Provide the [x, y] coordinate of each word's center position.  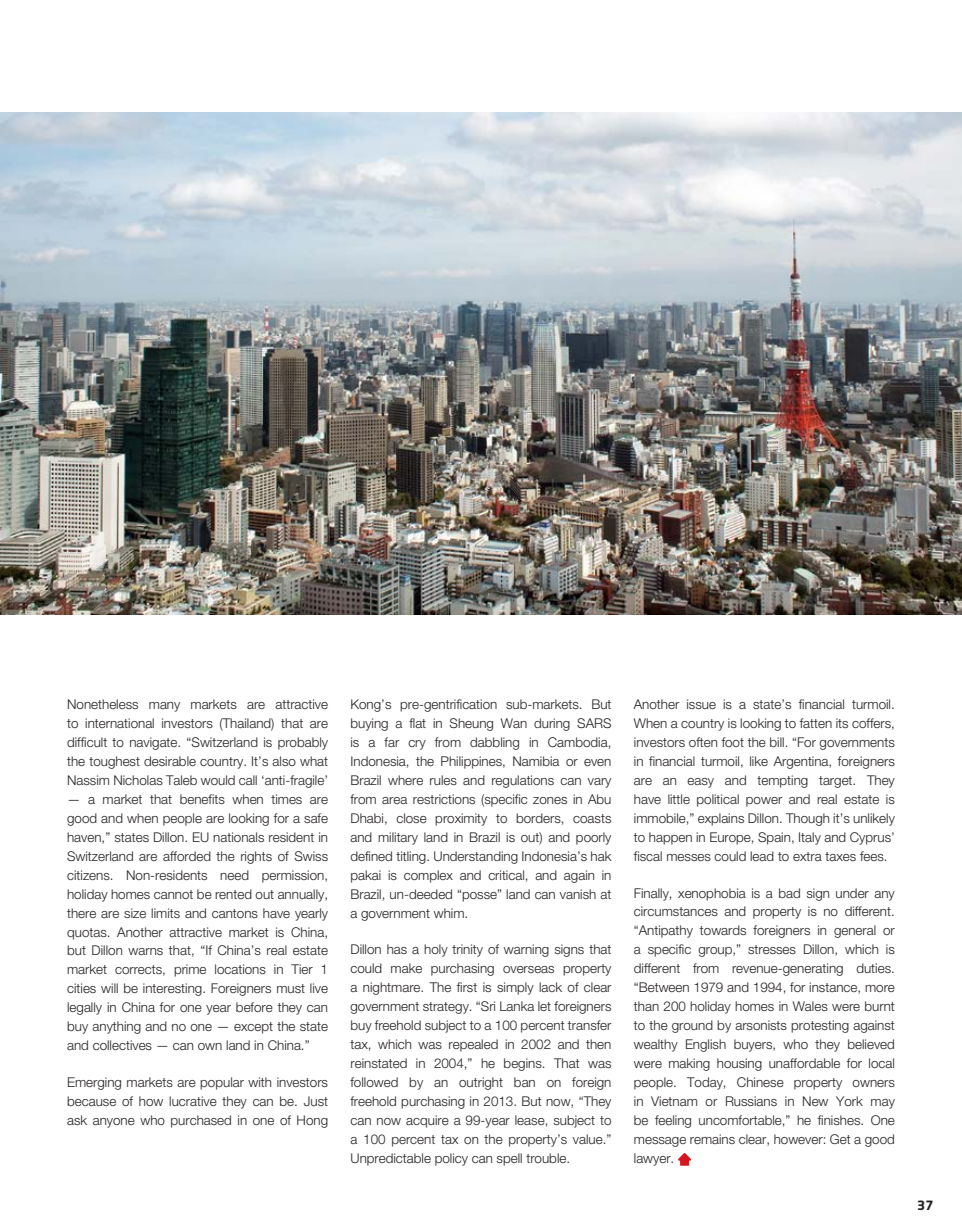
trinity [467, 950]
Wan [514, 723]
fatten [815, 723]
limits [165, 913]
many [164, 707]
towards [722, 930]
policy [451, 1159]
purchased [201, 1121]
